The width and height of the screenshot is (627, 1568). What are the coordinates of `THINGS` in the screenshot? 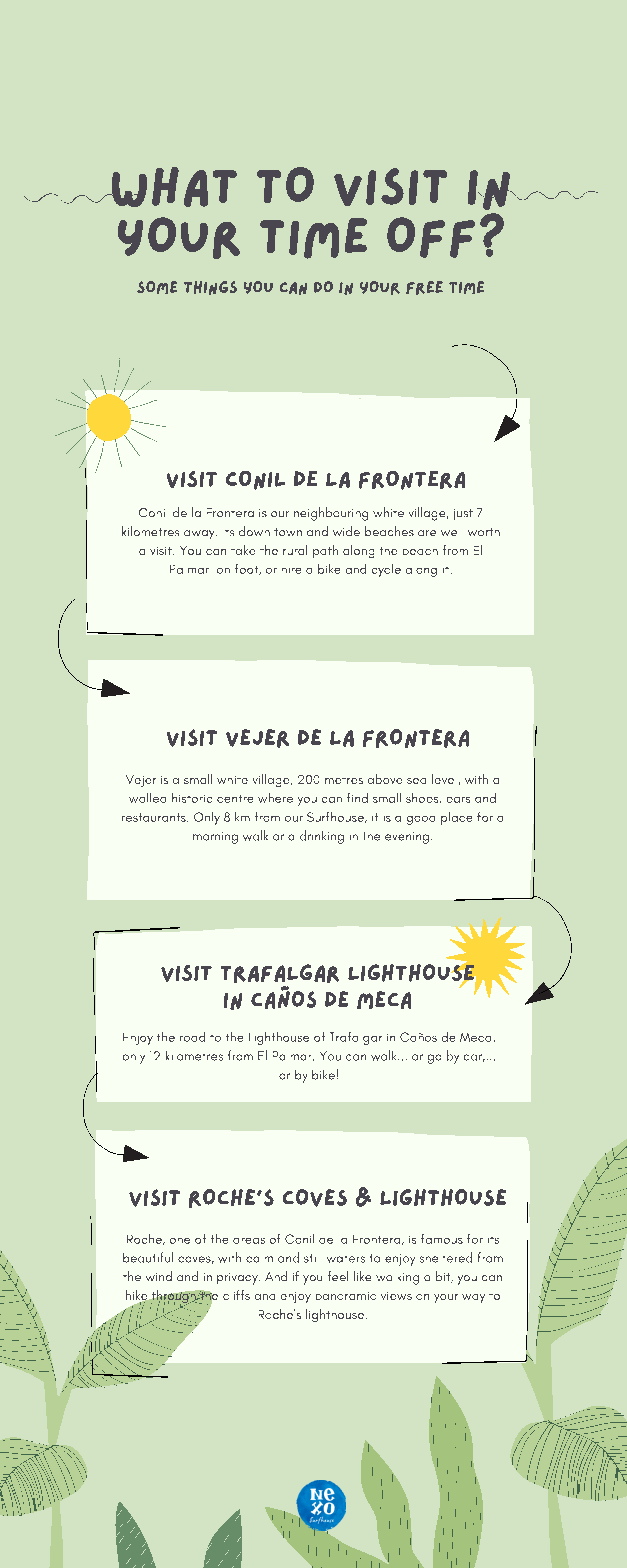 It's located at (210, 288).
